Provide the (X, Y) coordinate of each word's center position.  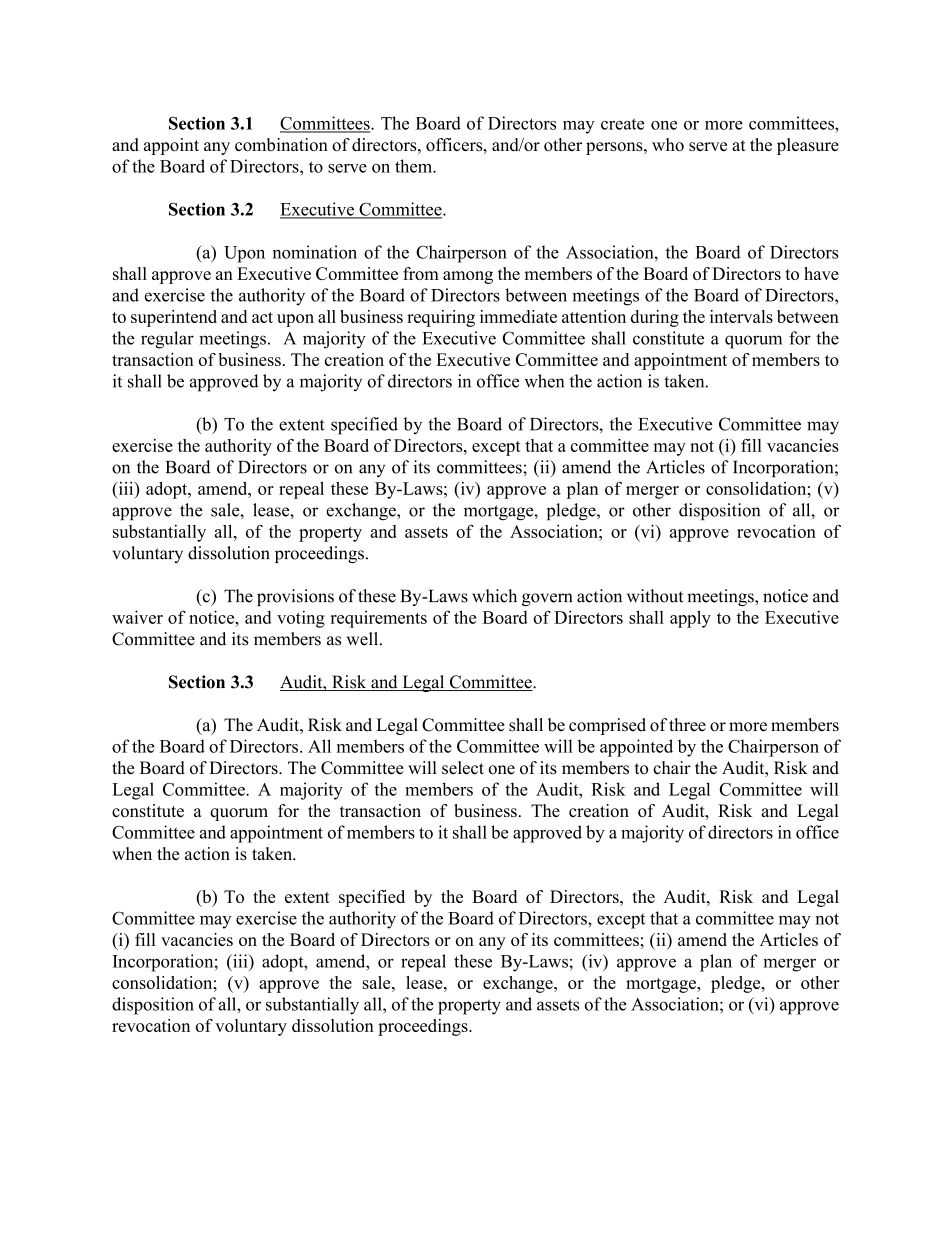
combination (281, 144)
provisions (295, 597)
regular (167, 340)
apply (690, 619)
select (463, 768)
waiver (137, 617)
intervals (741, 316)
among (468, 277)
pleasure (808, 146)
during (655, 318)
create (622, 124)
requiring (441, 318)
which (494, 596)
